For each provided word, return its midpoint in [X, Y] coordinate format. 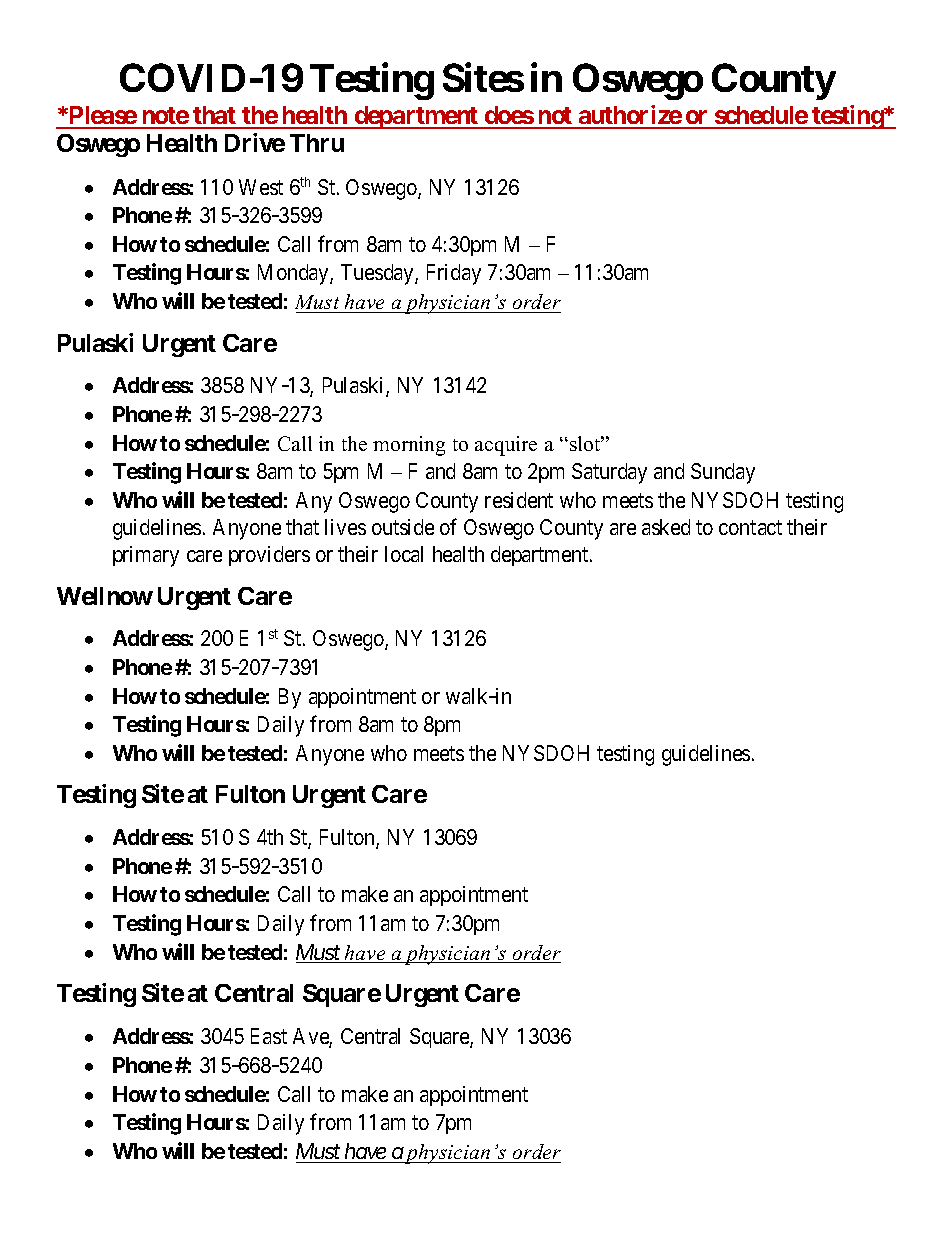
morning [409, 446]
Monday [294, 274]
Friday [454, 274]
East [269, 1036]
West [261, 187]
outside [403, 527]
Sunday [723, 473]
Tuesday [378, 274]
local [404, 554]
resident [519, 500]
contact [750, 527]
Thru [317, 143]
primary [146, 556]
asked [666, 527]
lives [345, 527]
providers [269, 556]
